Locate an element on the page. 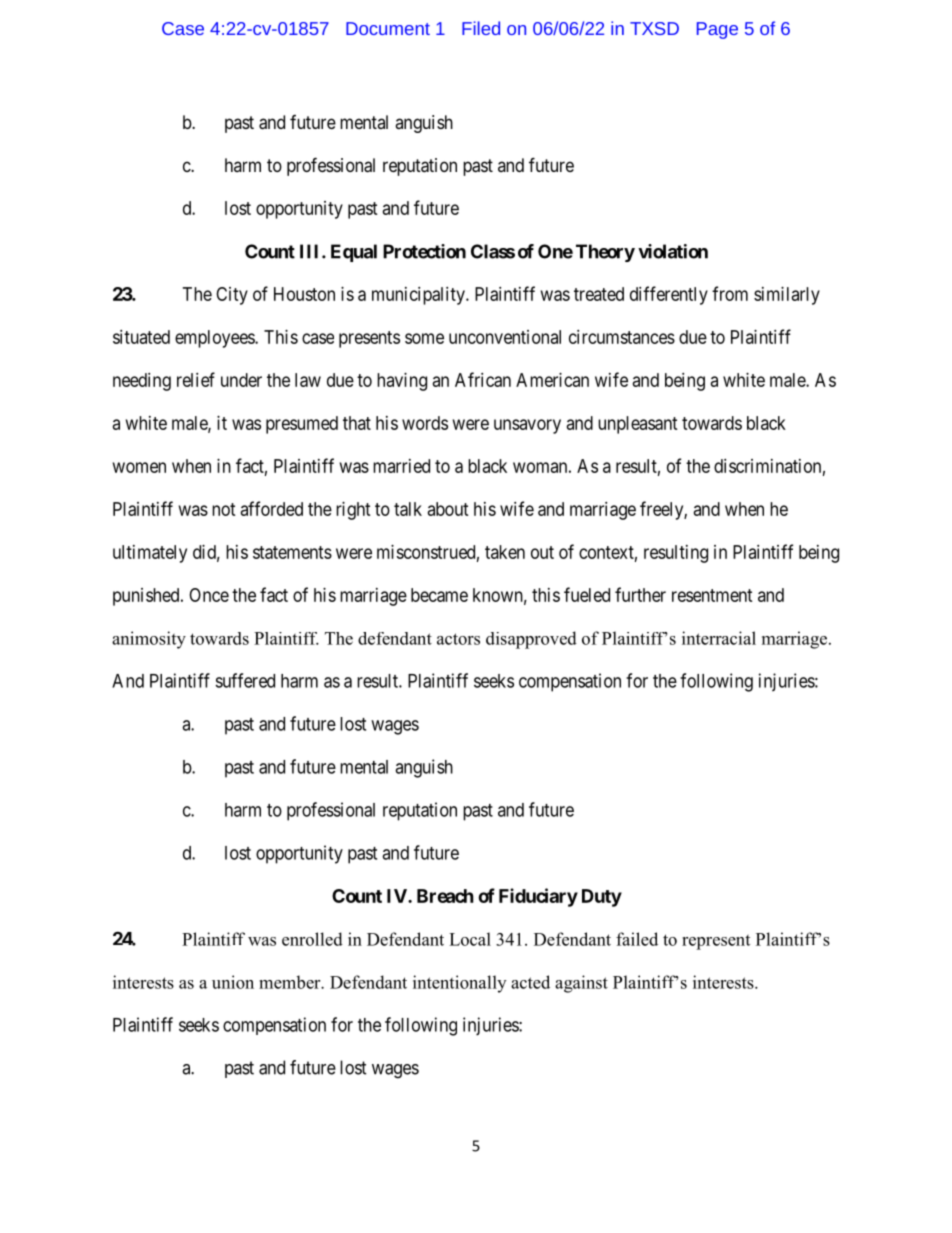 The image size is (952, 1233). African is located at coordinates (483, 379).
